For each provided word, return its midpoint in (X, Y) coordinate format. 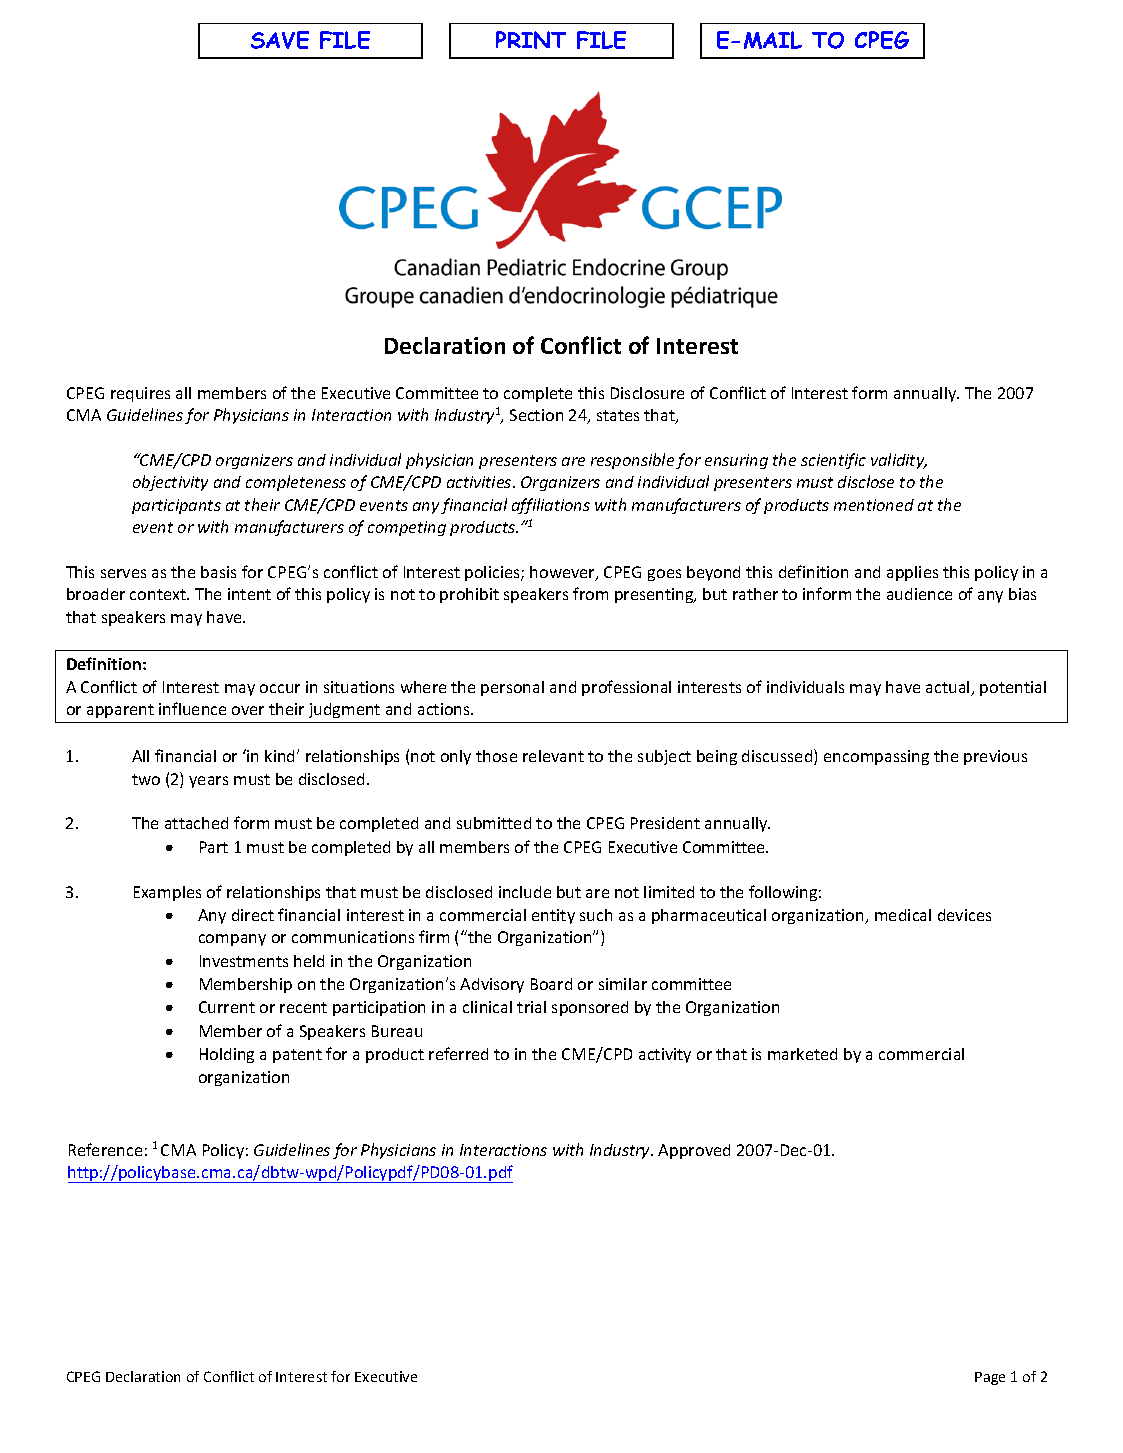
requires (140, 394)
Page (990, 1378)
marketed (802, 1054)
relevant (553, 756)
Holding (227, 1055)
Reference (105, 1149)
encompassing (876, 757)
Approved (694, 1151)
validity (899, 461)
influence (192, 708)
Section (536, 415)
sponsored (590, 1008)
